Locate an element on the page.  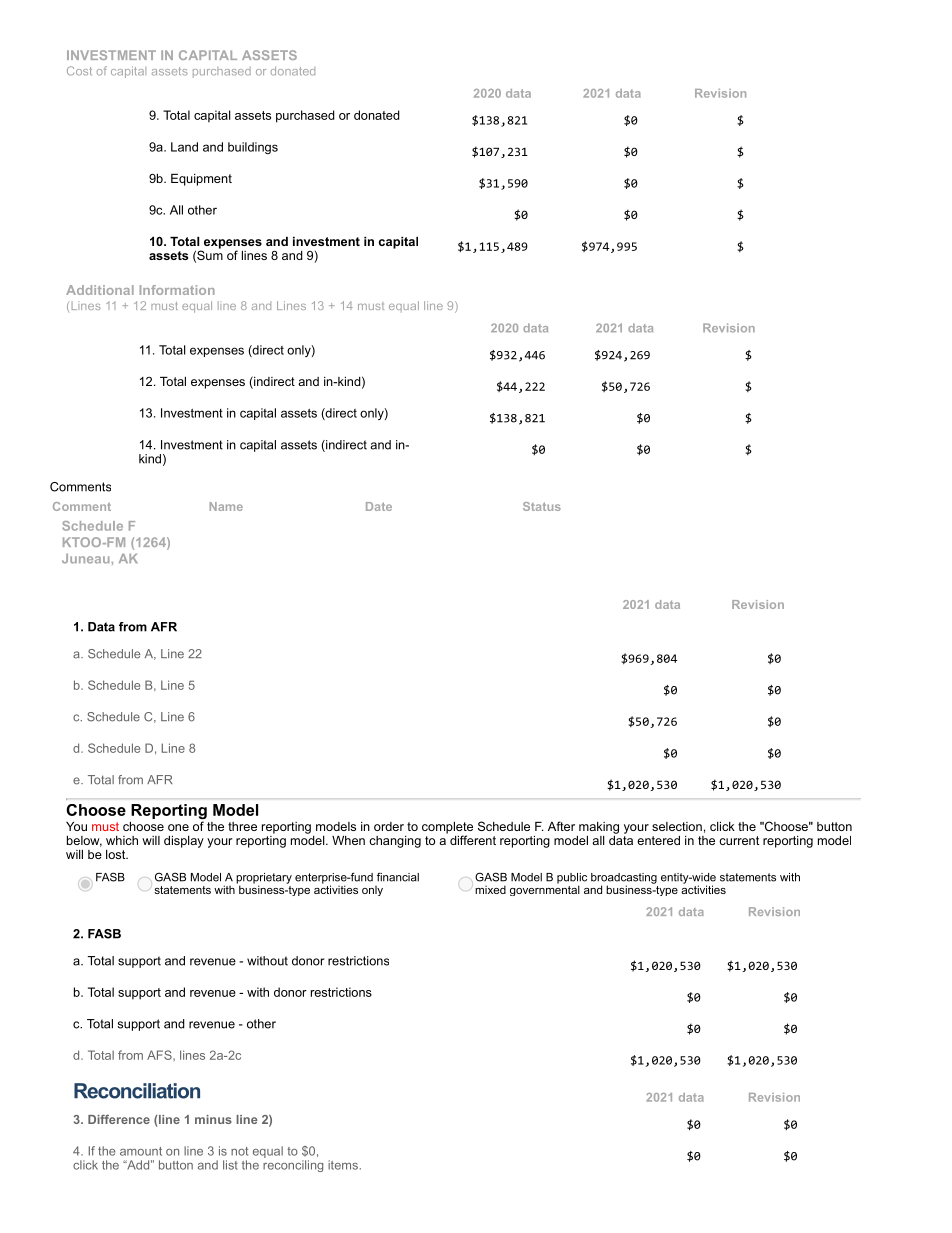
Juneau is located at coordinates (85, 559).
